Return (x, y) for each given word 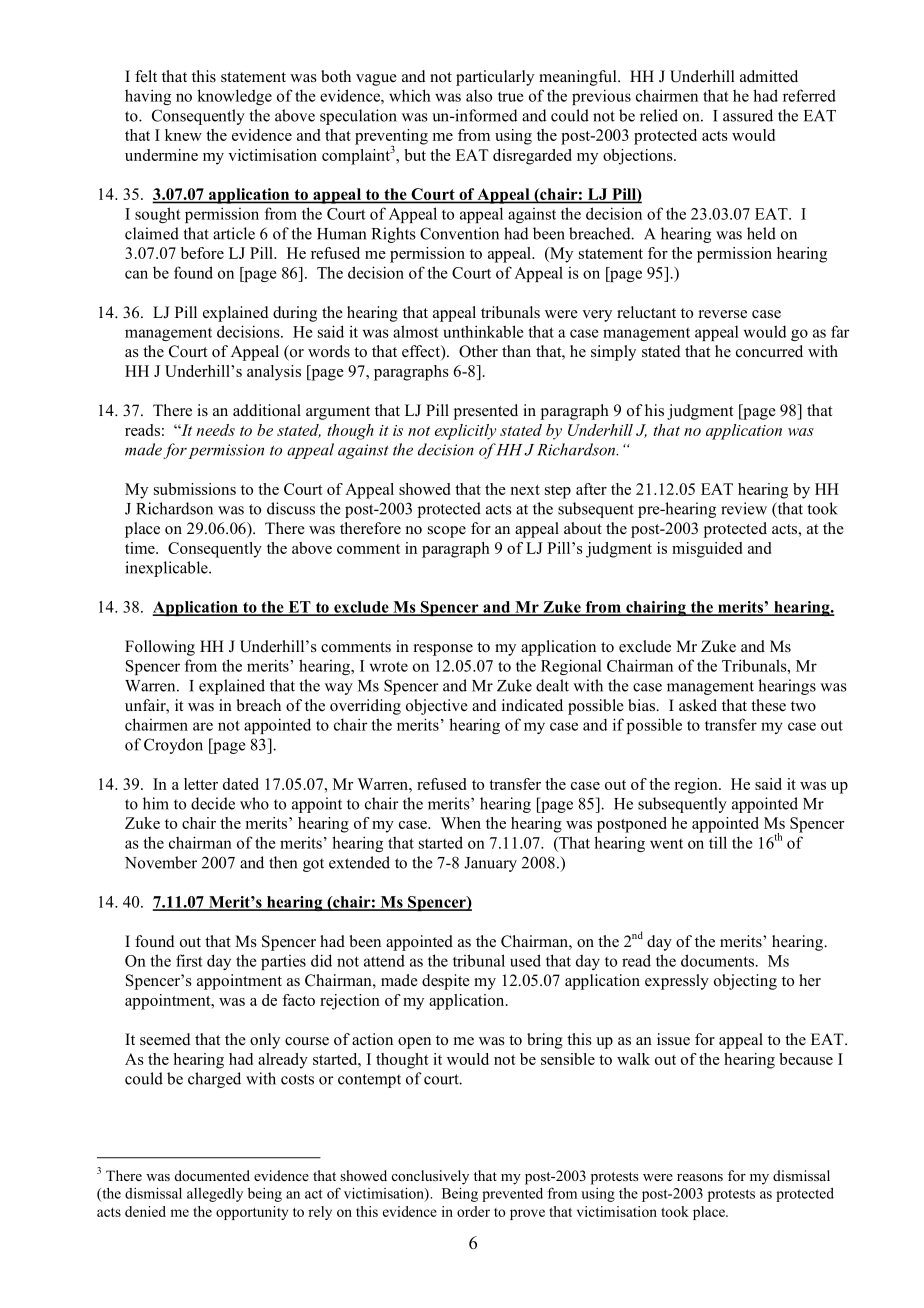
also (479, 96)
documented (212, 1175)
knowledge (234, 97)
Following (160, 648)
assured (748, 115)
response (443, 650)
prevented (512, 1195)
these (768, 705)
